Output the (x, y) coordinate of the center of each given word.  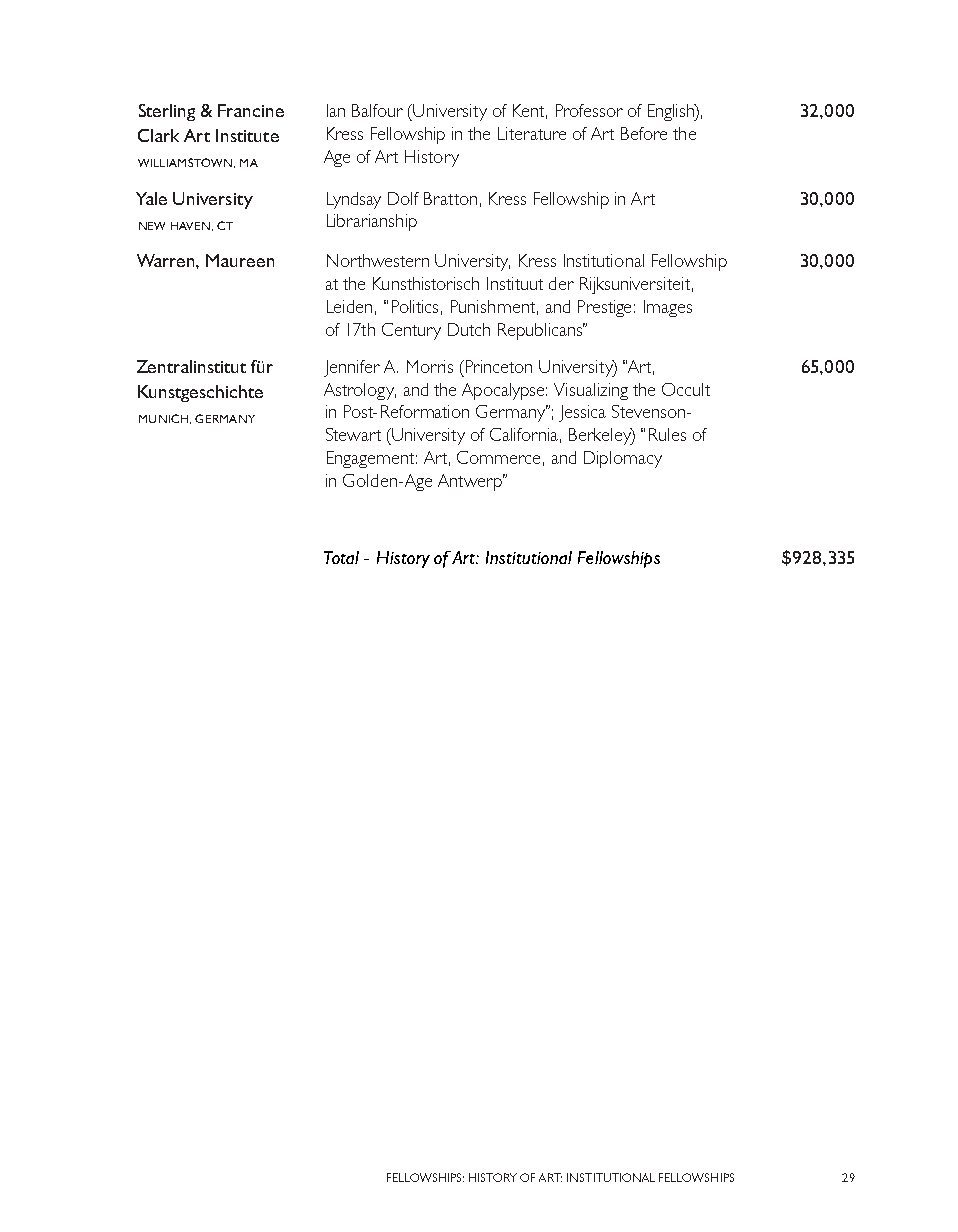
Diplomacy (623, 459)
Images (668, 308)
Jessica (582, 413)
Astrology (360, 391)
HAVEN (190, 226)
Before (644, 133)
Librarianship (372, 222)
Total (341, 557)
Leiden (349, 306)
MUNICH (163, 418)
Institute (247, 135)
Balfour (377, 110)
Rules (667, 434)
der (561, 283)
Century (411, 331)
